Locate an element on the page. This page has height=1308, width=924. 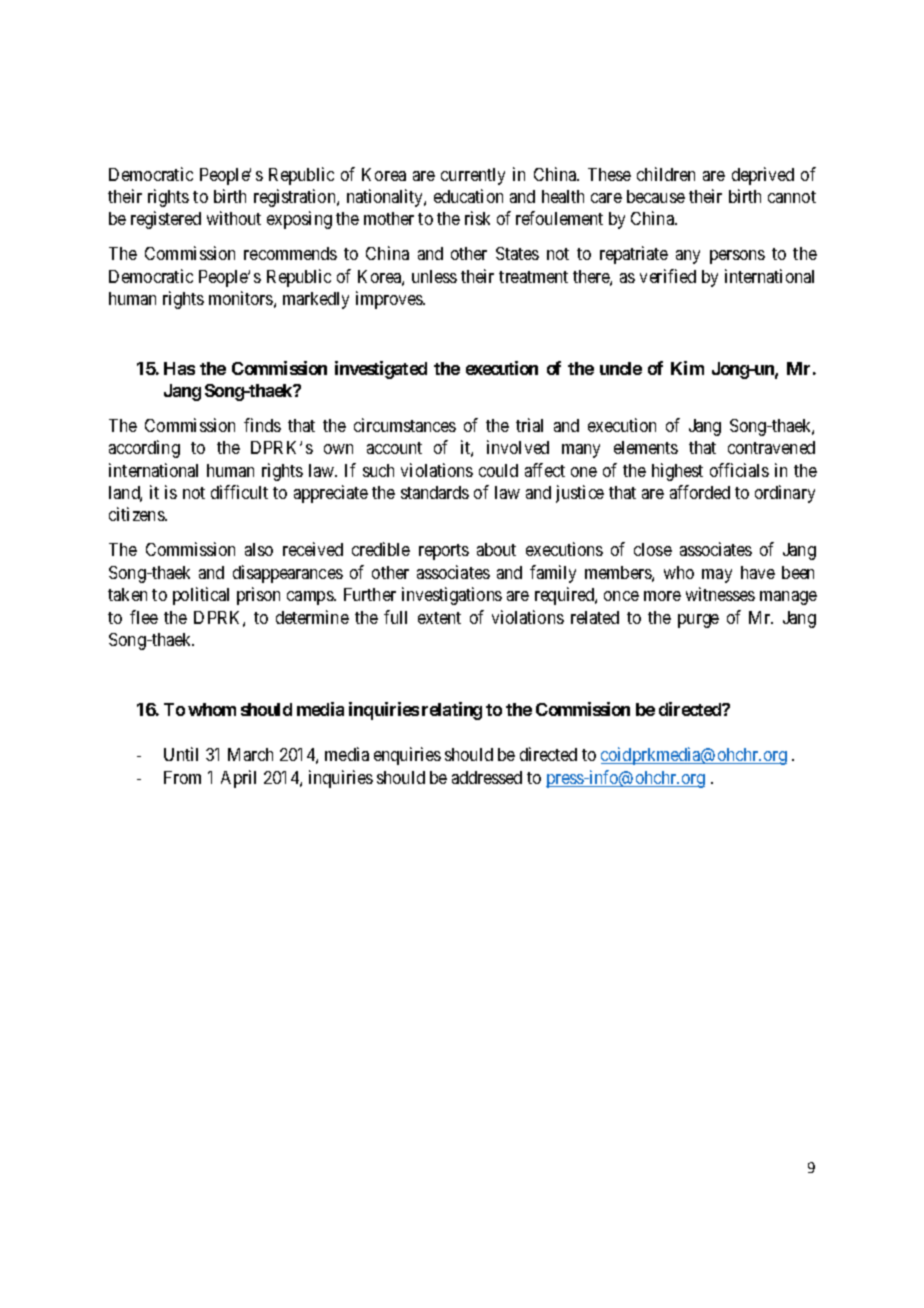
may is located at coordinates (717, 576).
